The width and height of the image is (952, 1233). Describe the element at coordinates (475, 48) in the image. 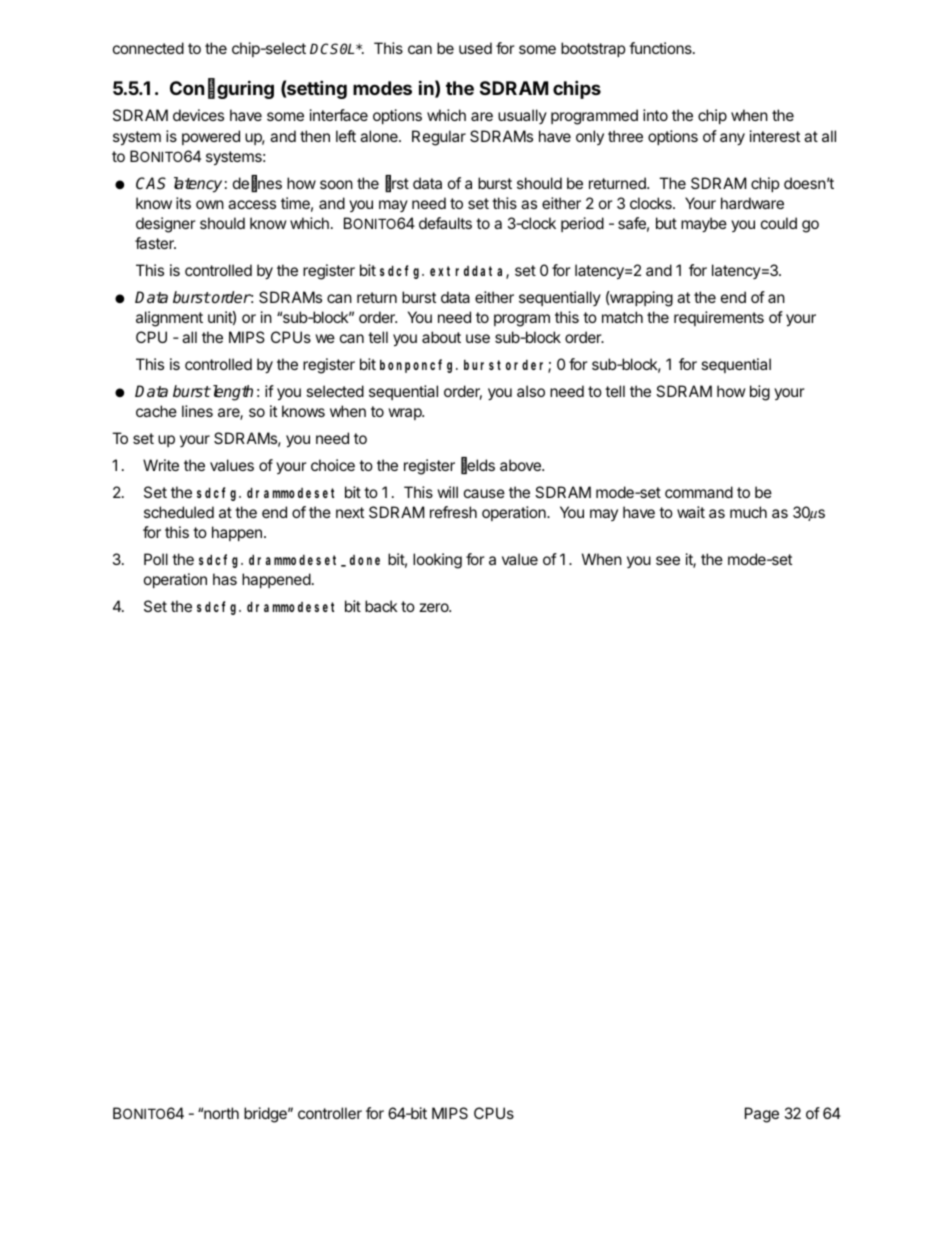

I see `used` at that location.
